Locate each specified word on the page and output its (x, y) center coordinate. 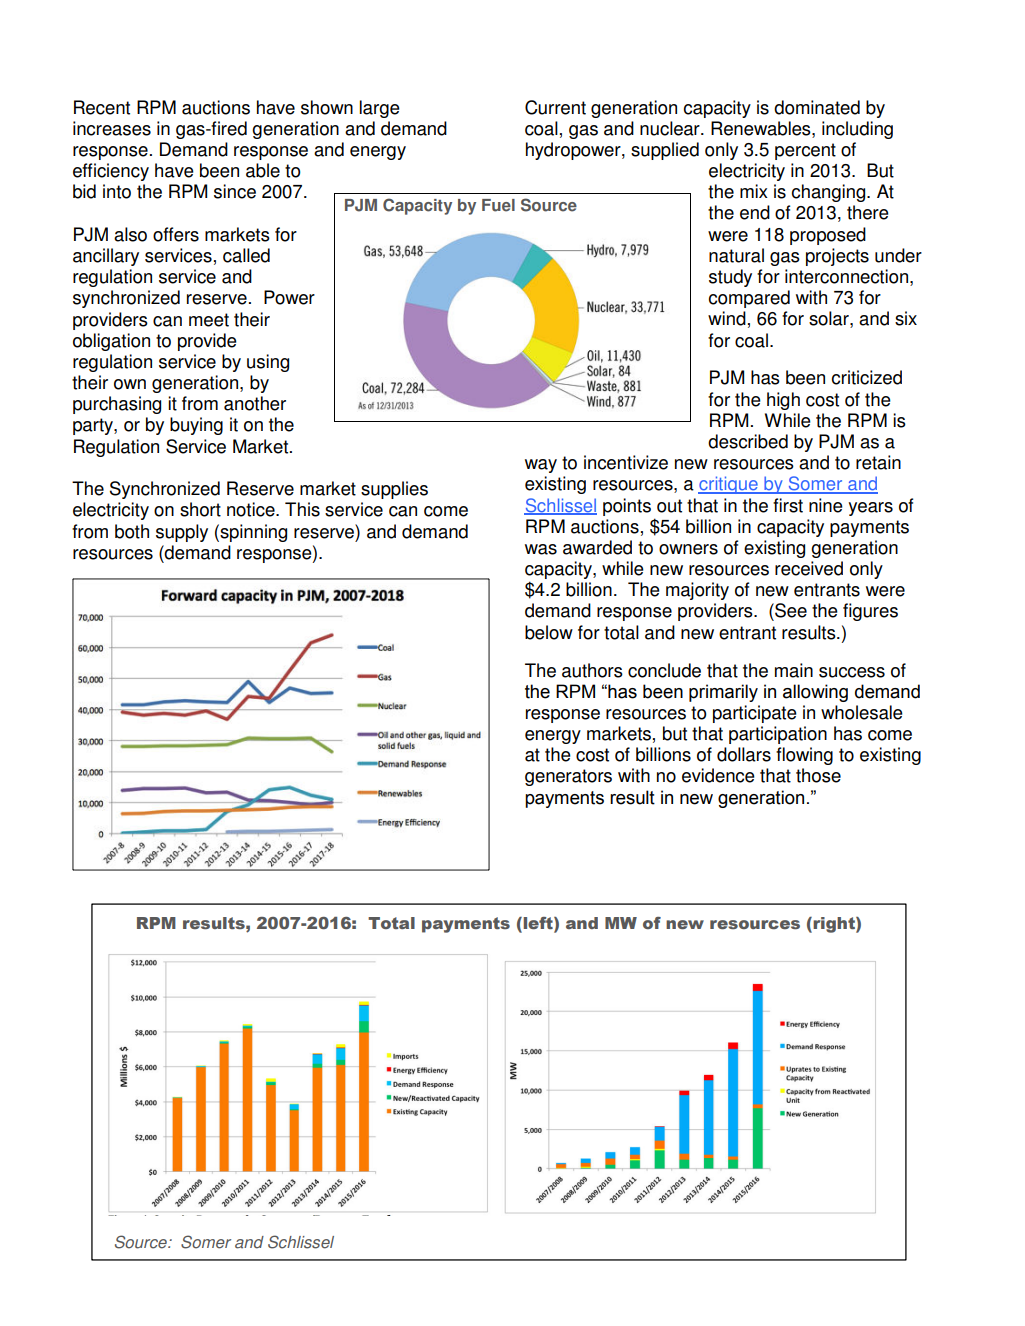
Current (555, 107)
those (818, 775)
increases (112, 128)
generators (568, 777)
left (538, 923)
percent (805, 151)
